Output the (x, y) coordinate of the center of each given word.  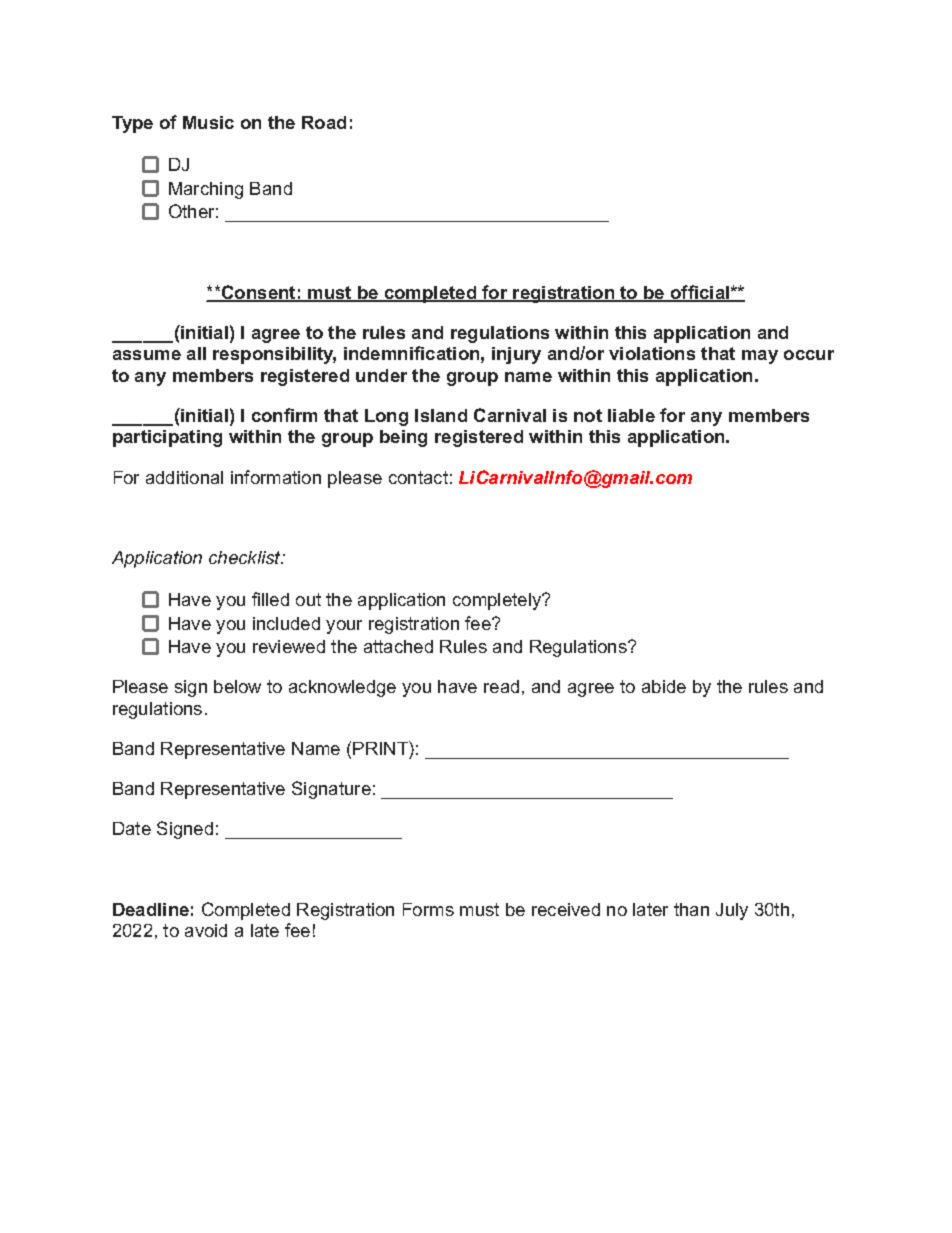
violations (652, 353)
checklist (246, 557)
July (732, 911)
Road (324, 122)
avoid (206, 930)
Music (208, 122)
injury (516, 355)
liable (631, 415)
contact (418, 477)
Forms (428, 909)
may (760, 357)
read (501, 686)
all (196, 353)
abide (664, 686)
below (237, 686)
